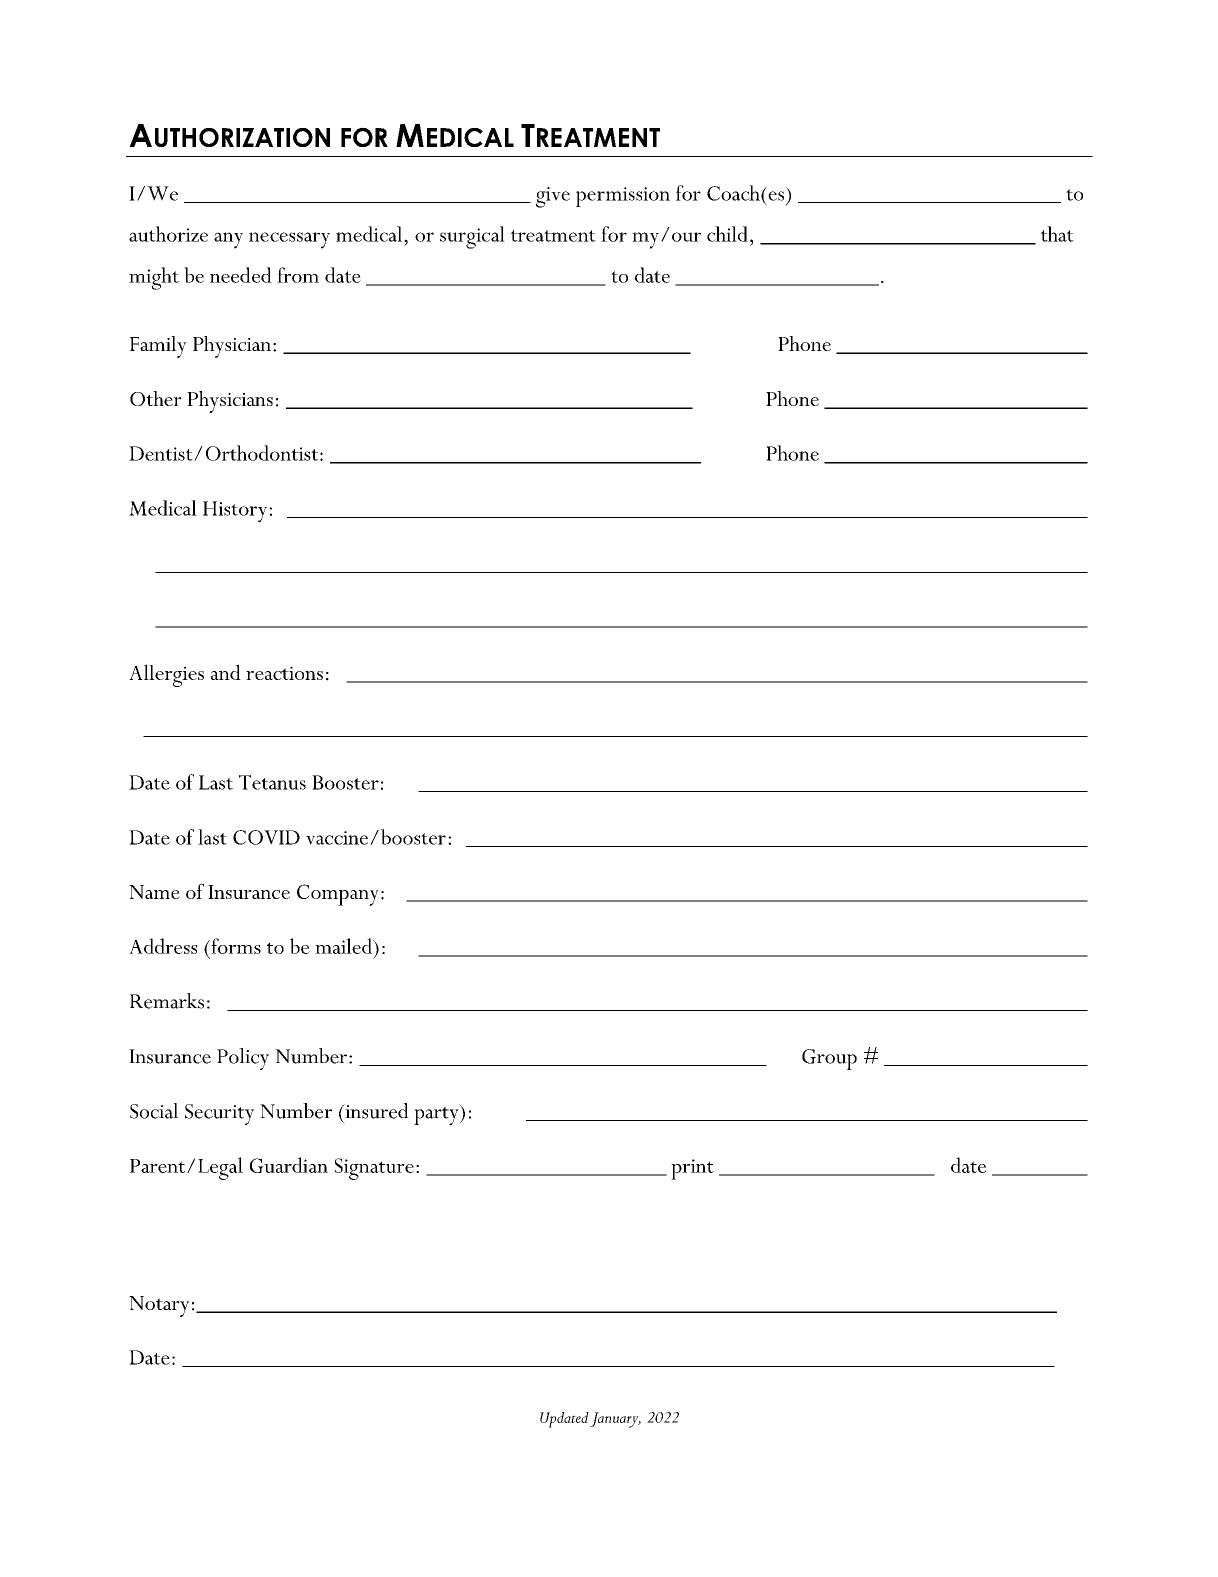 The image size is (1218, 1577). I want to click on Tetanus, so click(272, 782).
